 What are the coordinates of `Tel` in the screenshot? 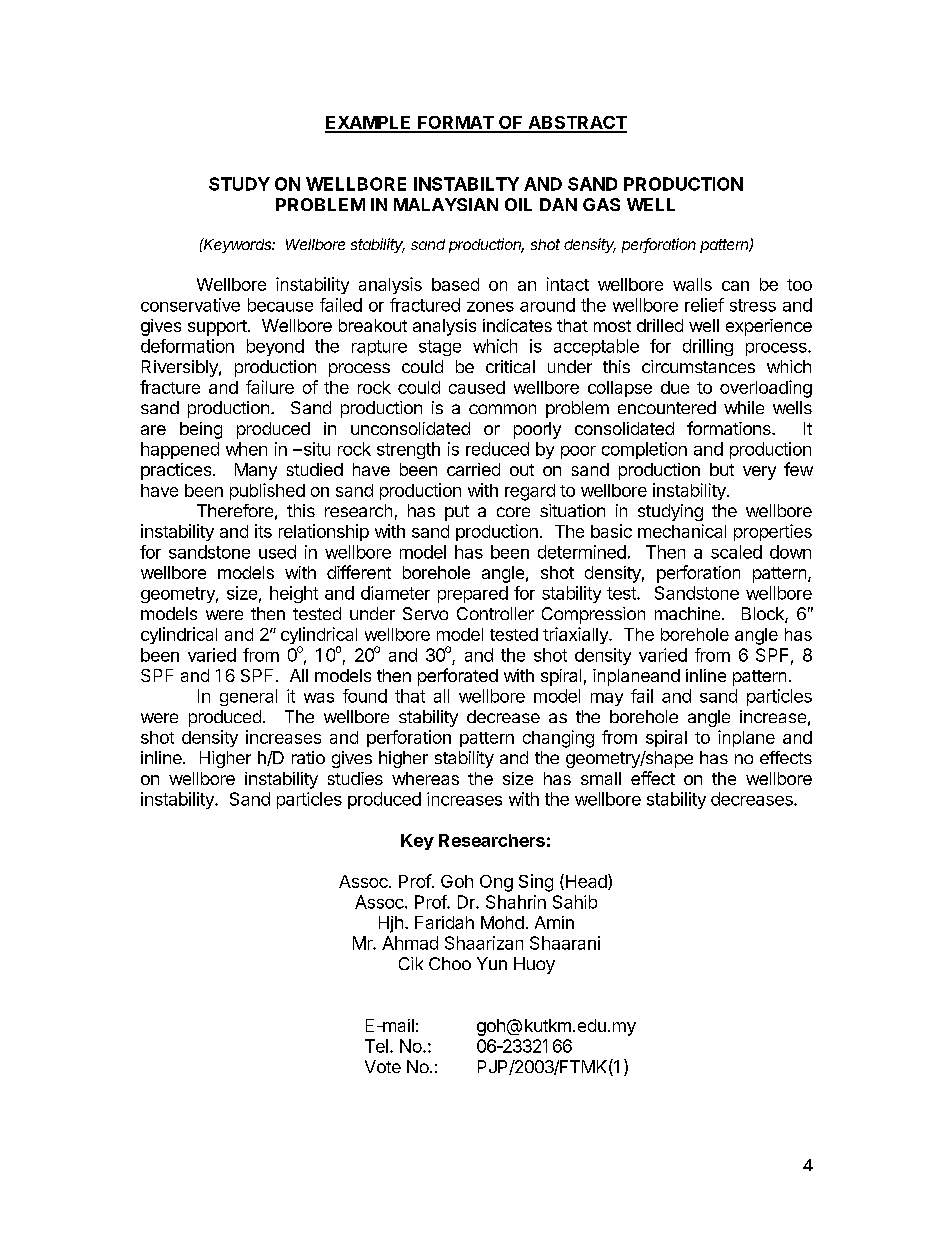 It's located at (376, 1046).
